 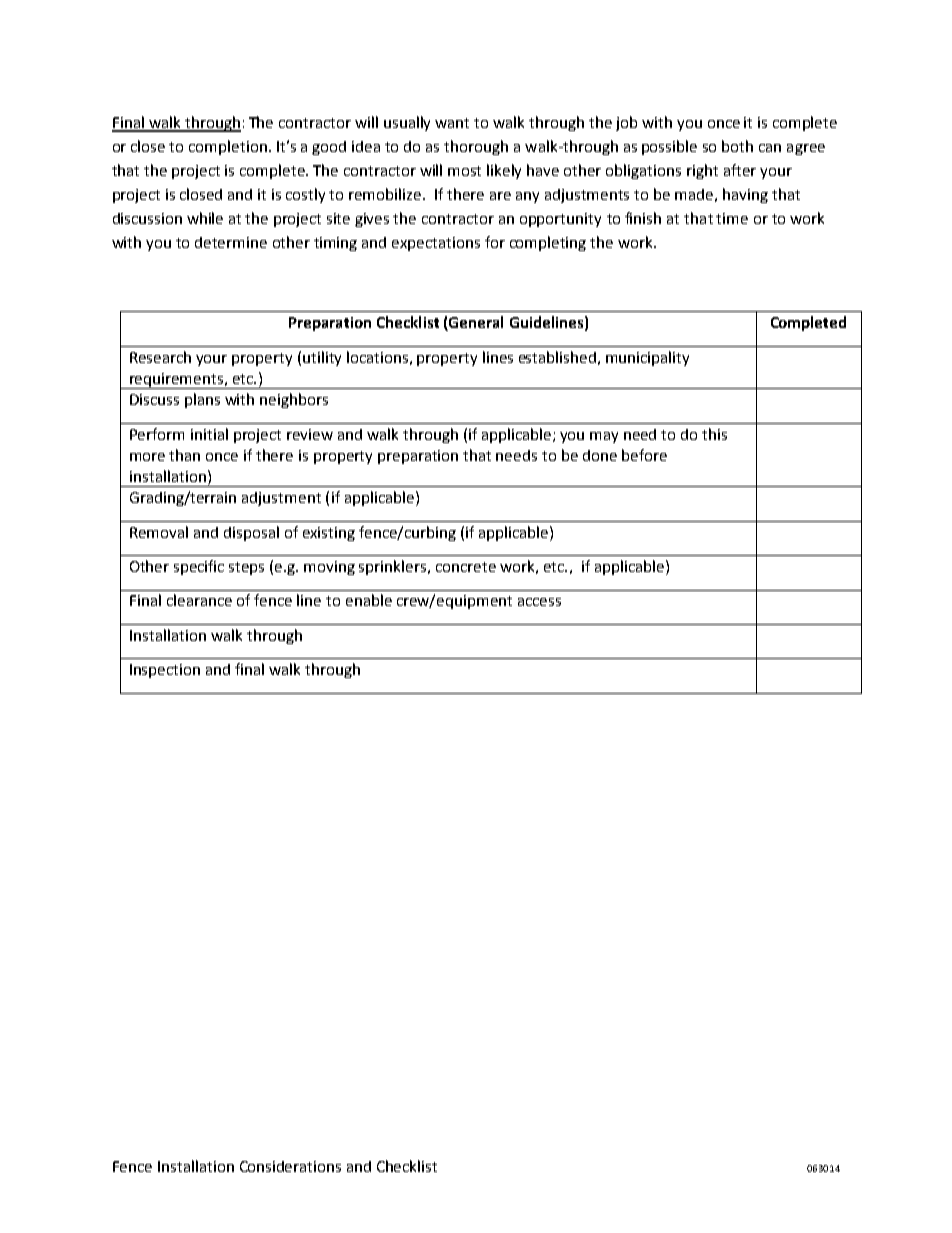 What do you see at coordinates (714, 434) in the screenshot?
I see `this` at bounding box center [714, 434].
